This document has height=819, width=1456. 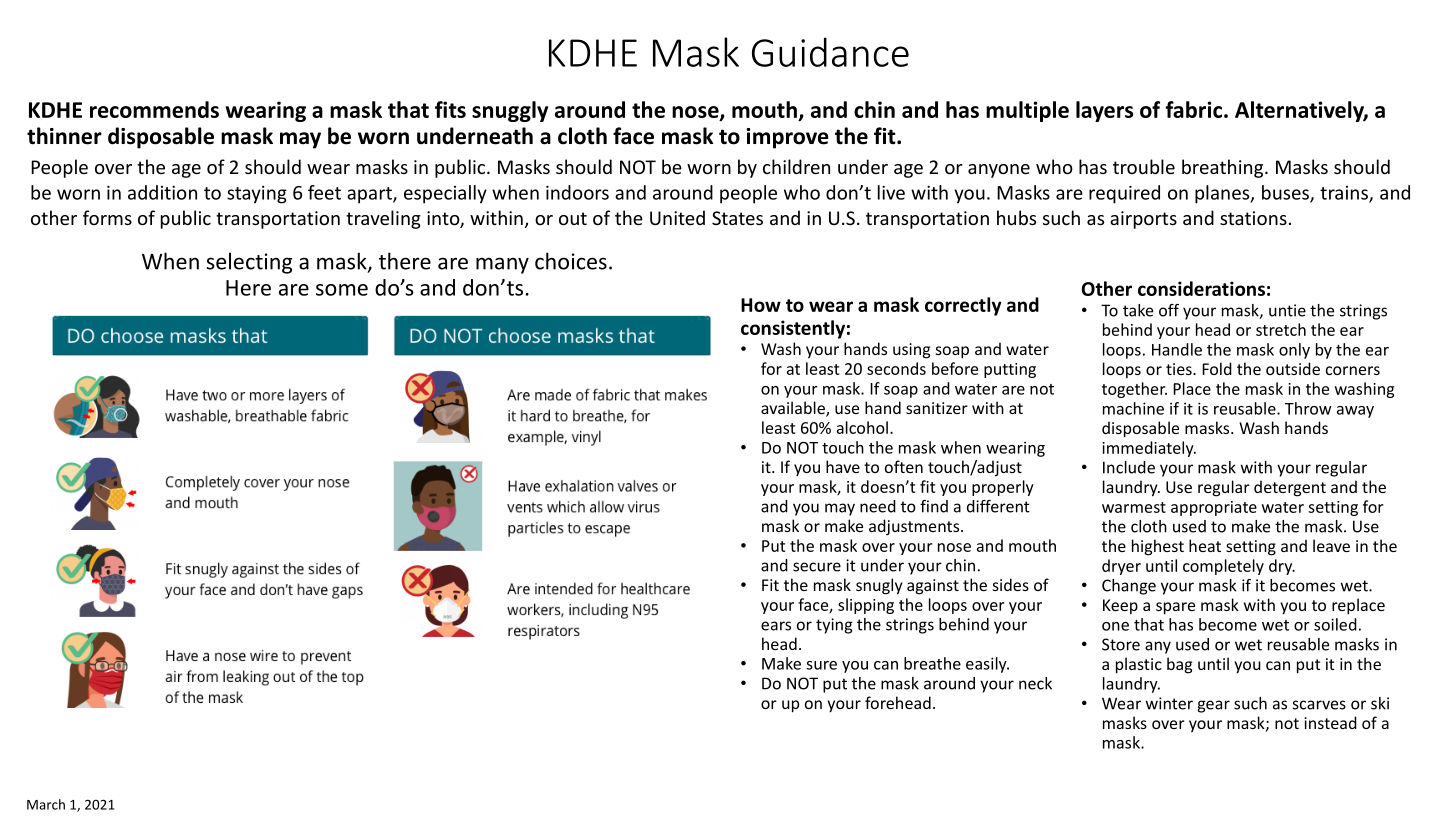 What do you see at coordinates (1194, 109) in the document?
I see `fabric` at bounding box center [1194, 109].
